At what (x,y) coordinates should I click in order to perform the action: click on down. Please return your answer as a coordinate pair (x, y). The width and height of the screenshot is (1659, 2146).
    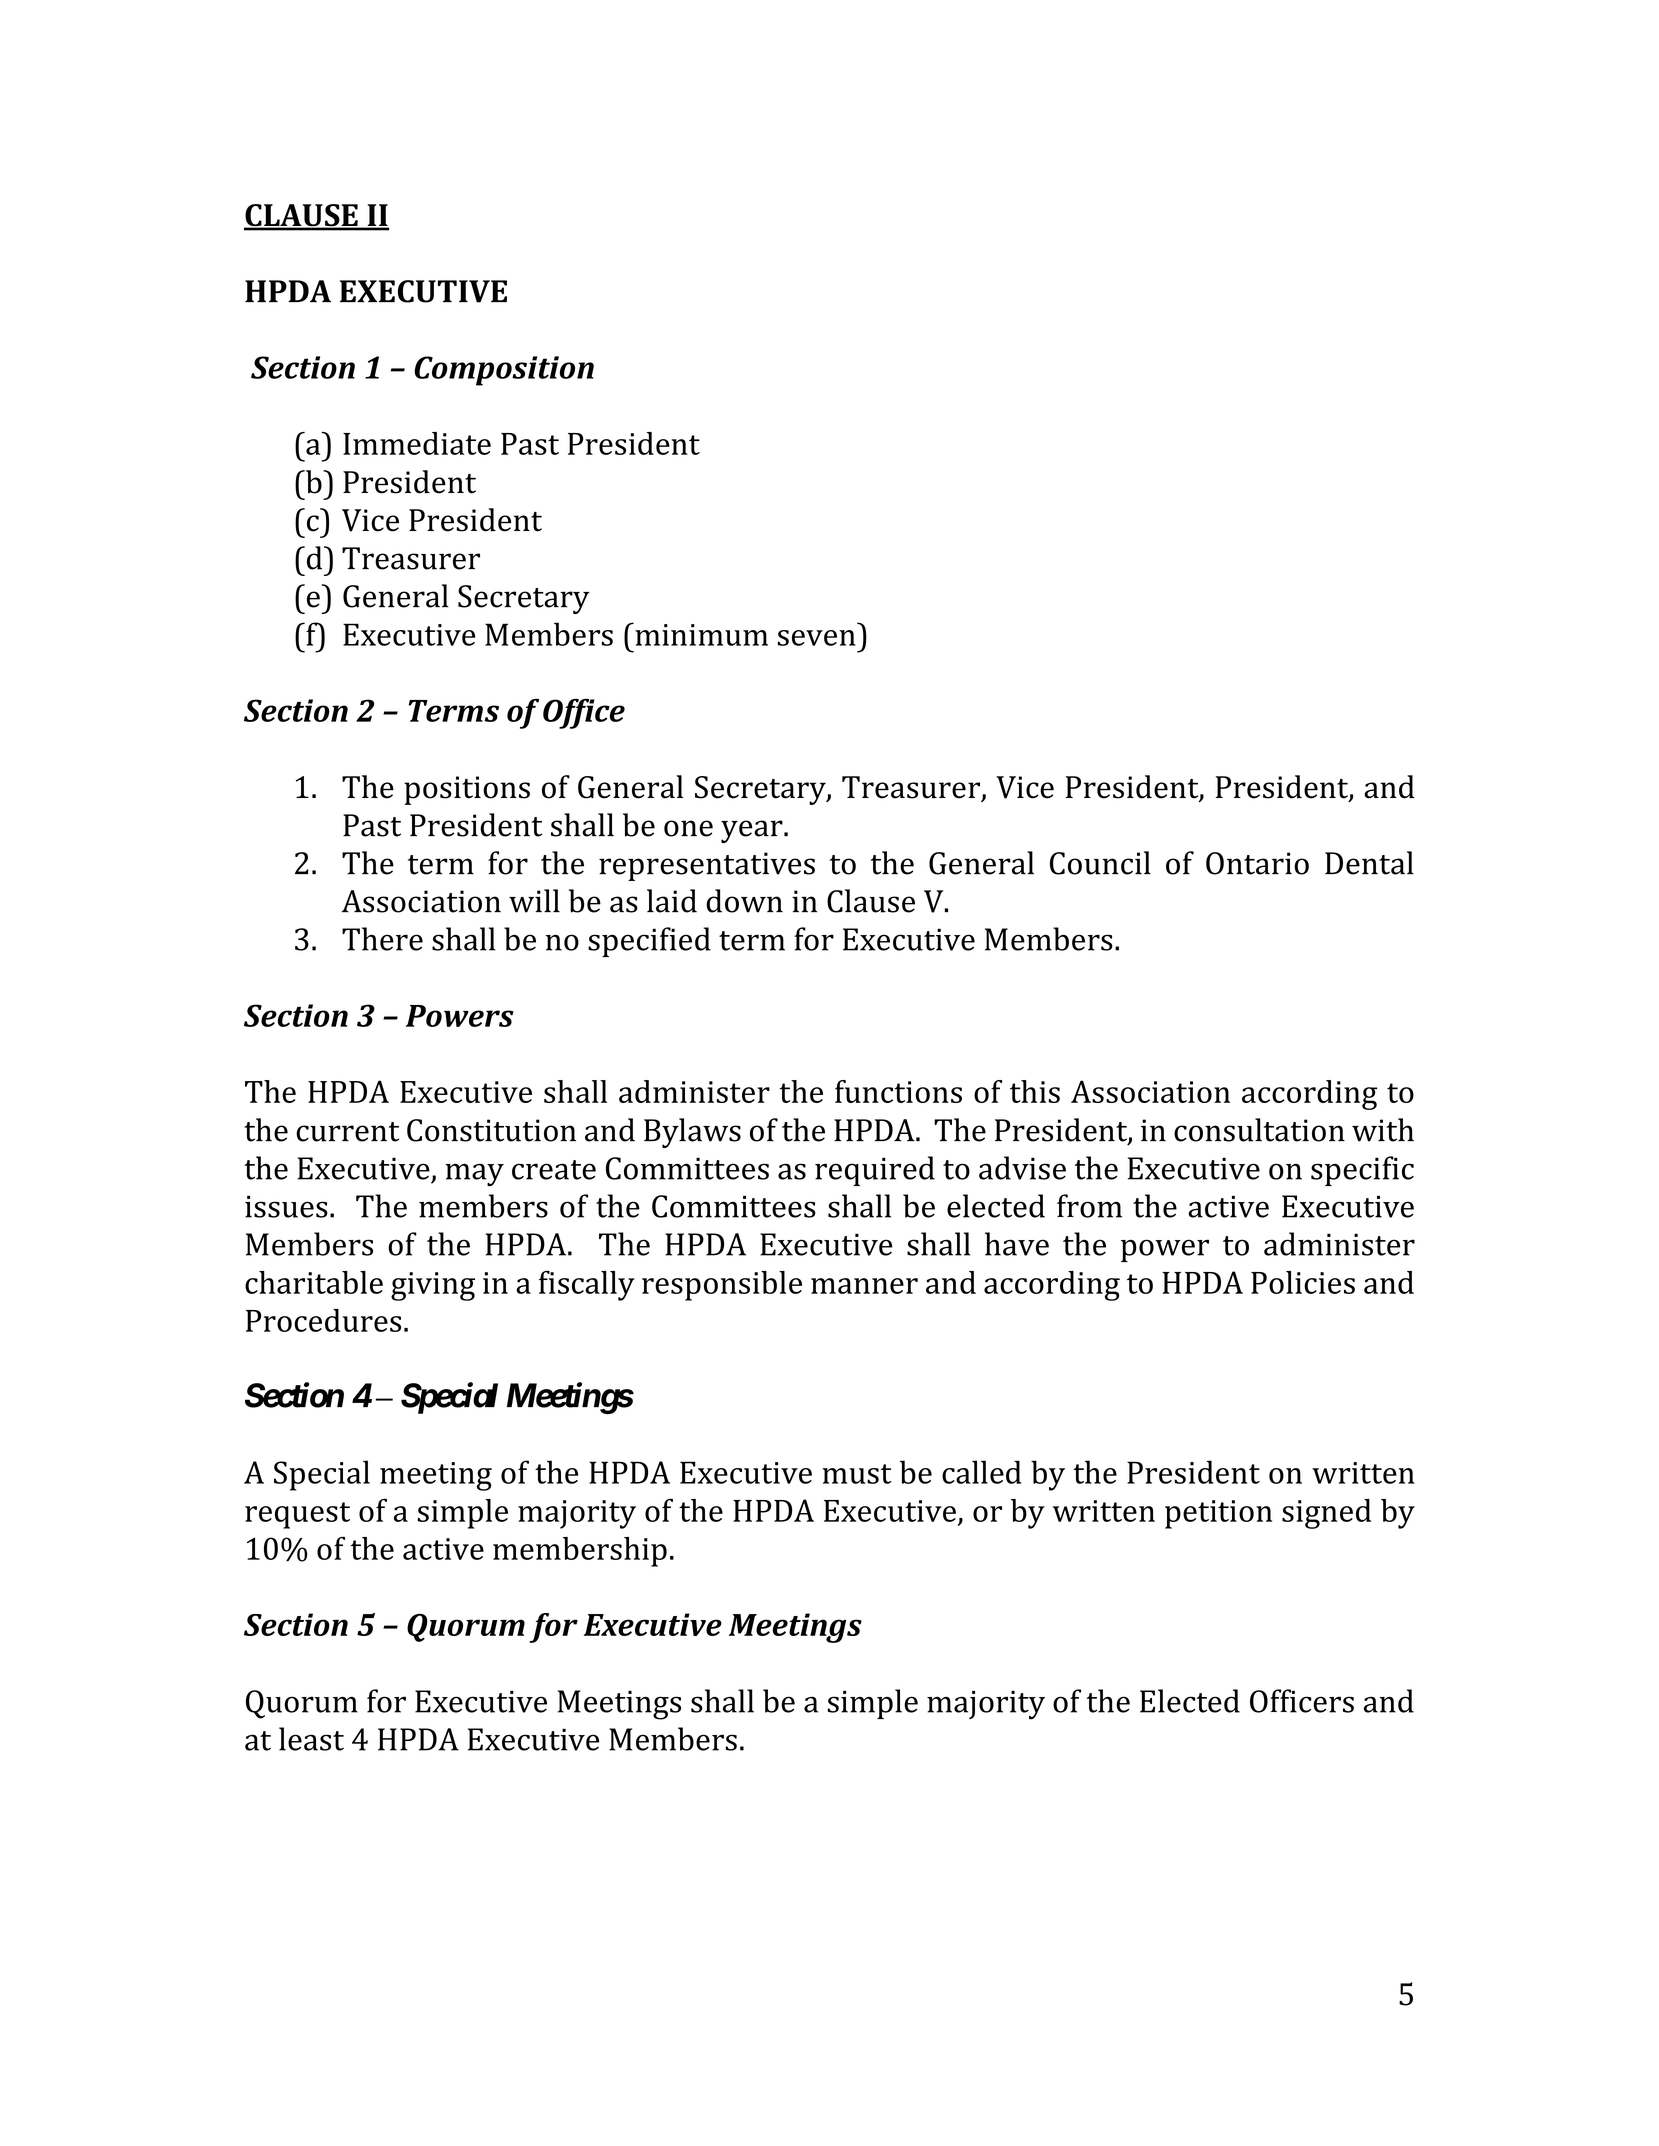
    Looking at the image, I should click on (744, 901).
